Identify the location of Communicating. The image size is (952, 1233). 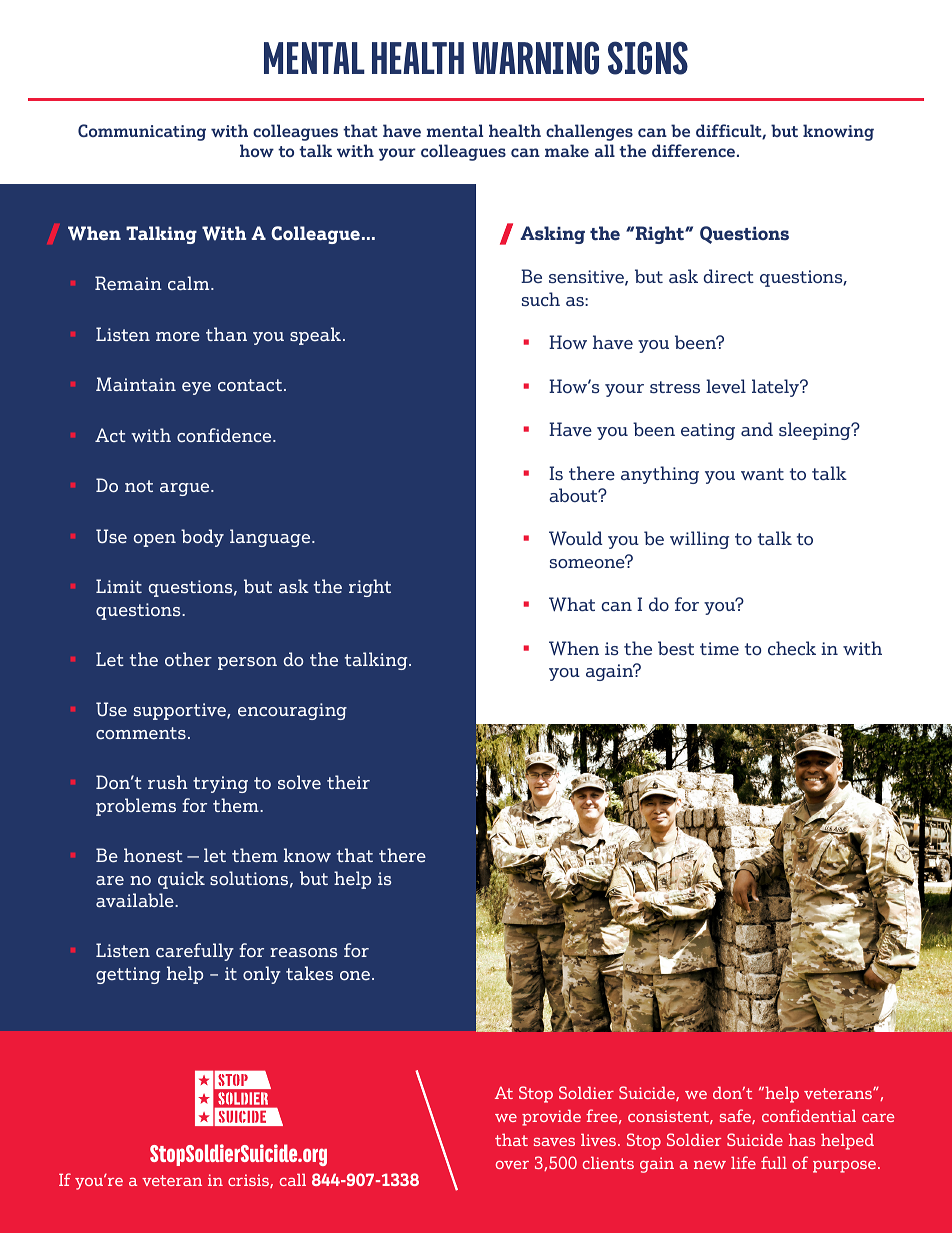
(142, 132).
